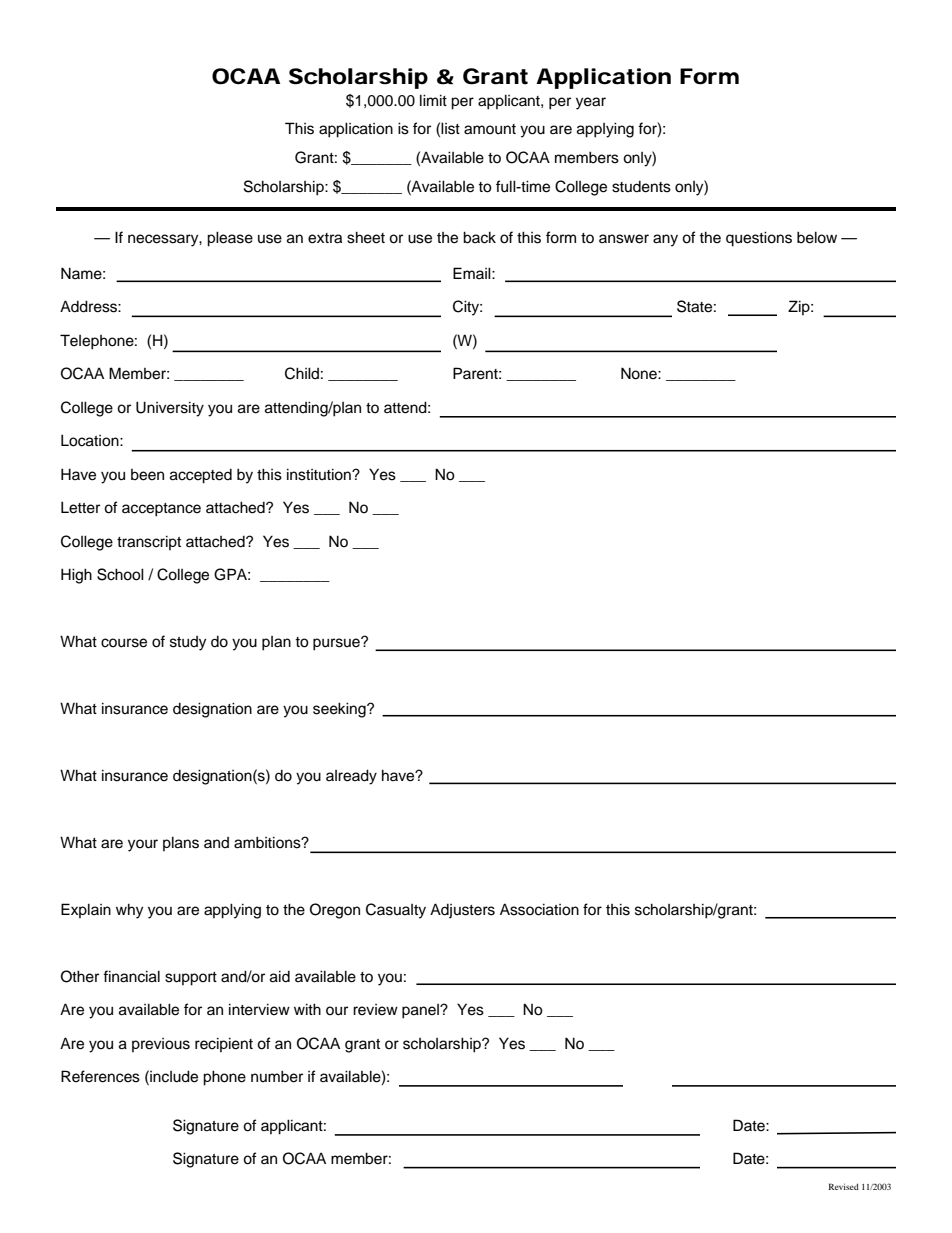 The height and width of the screenshot is (1233, 952). Describe the element at coordinates (320, 474) in the screenshot. I see `institution` at that location.
